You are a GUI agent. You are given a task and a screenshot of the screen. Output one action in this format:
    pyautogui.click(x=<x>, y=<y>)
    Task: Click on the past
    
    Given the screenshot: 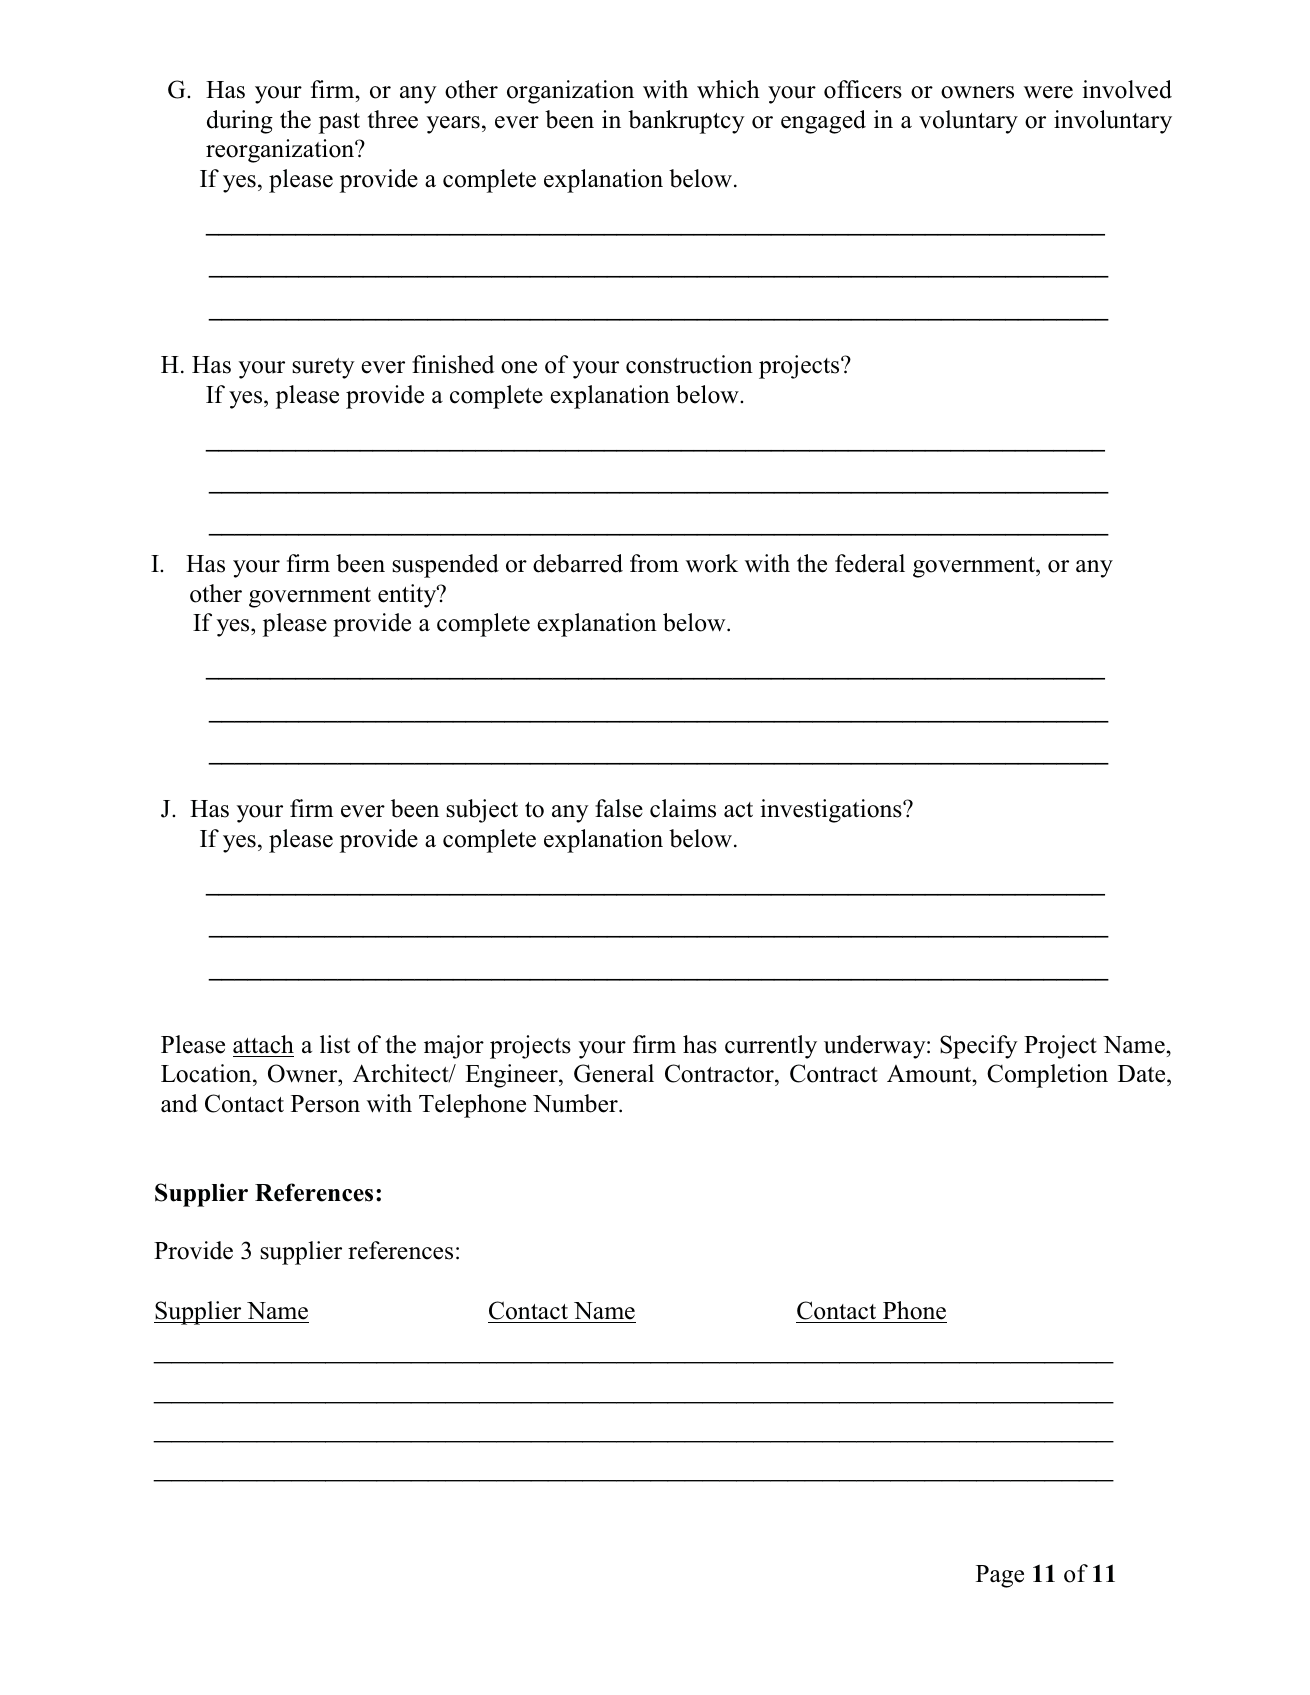 What is the action you would take?
    pyautogui.click(x=339, y=123)
